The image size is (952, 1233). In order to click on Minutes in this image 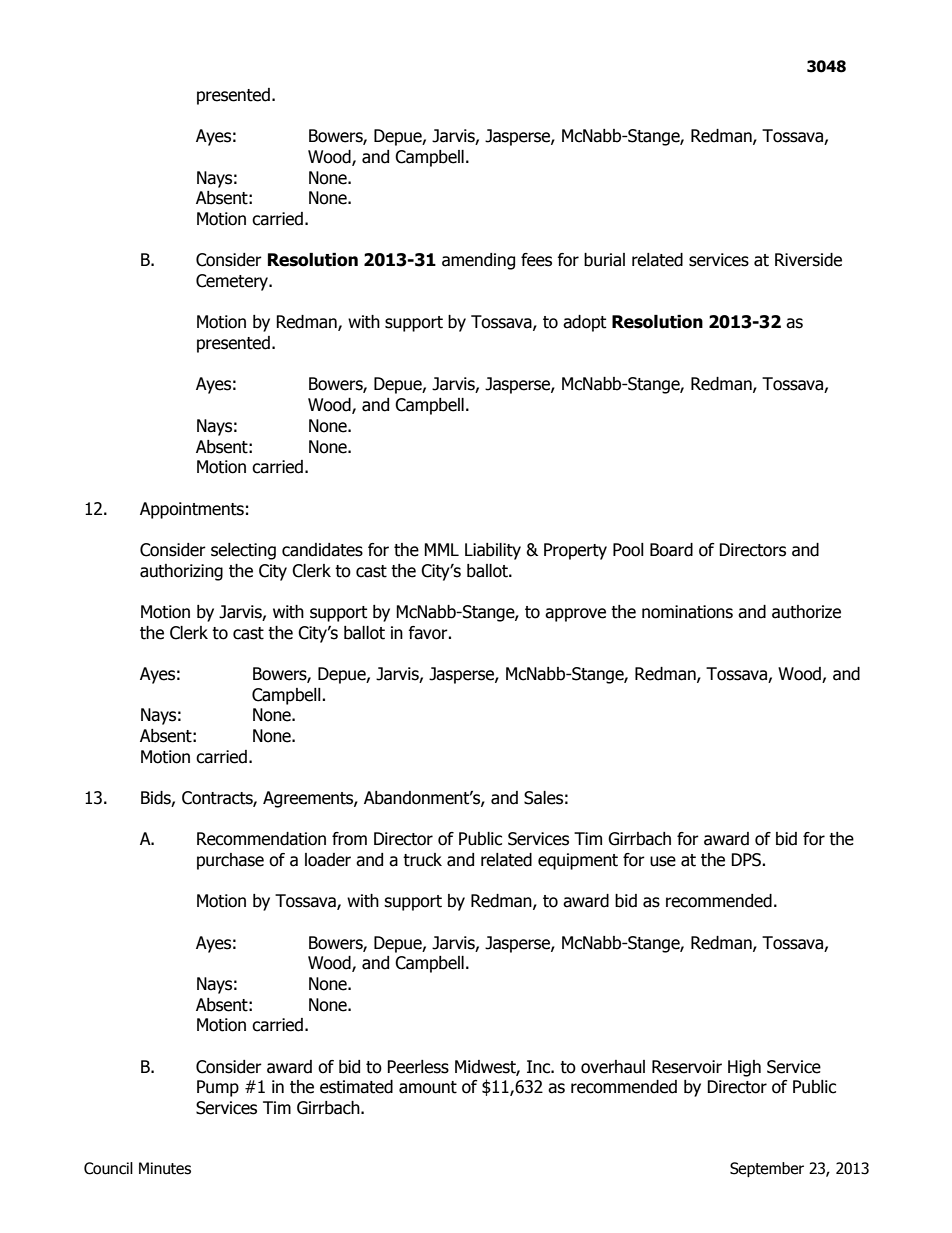, I will do `click(165, 1168)`.
